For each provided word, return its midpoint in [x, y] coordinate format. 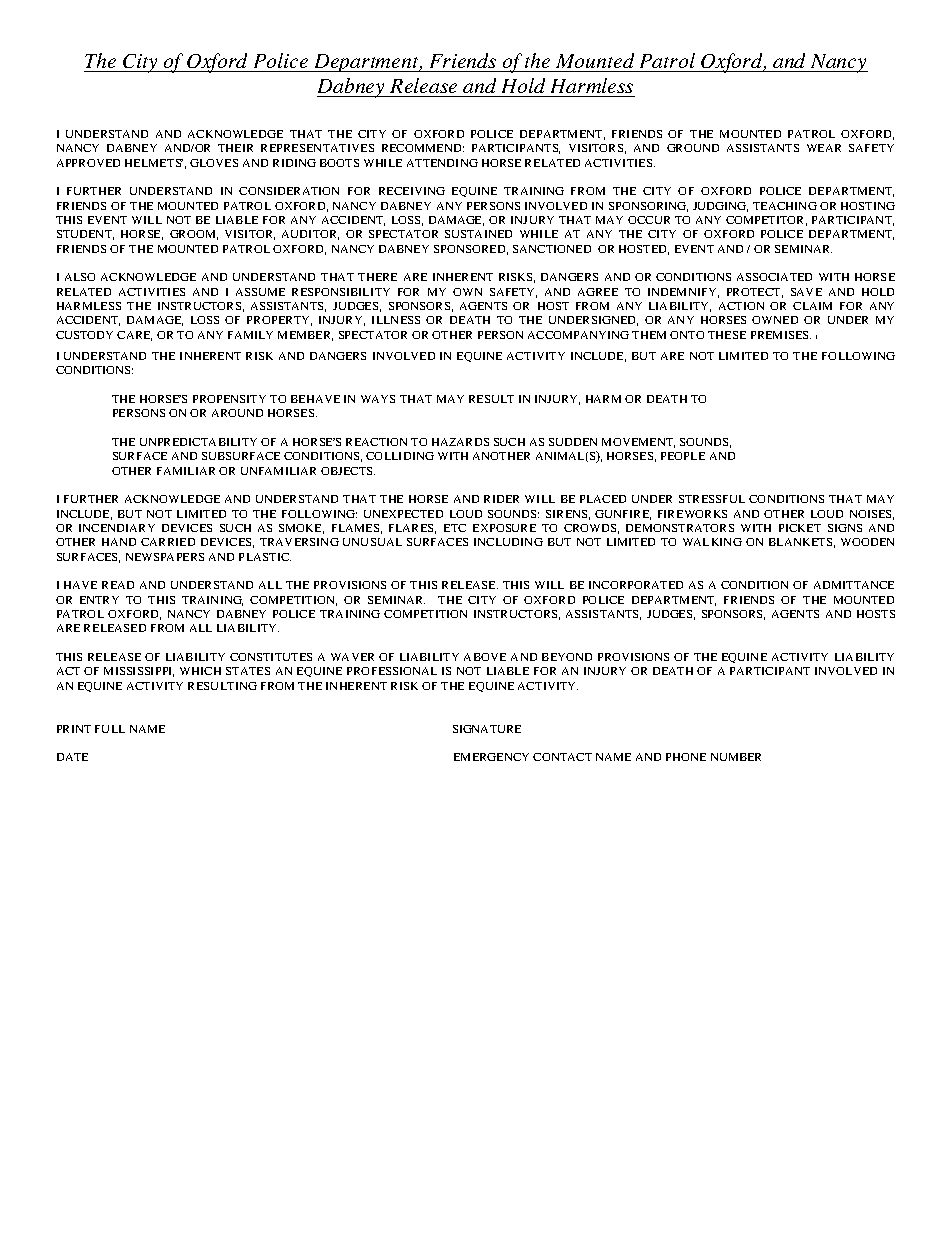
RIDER [501, 499]
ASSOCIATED [774, 277]
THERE [377, 277]
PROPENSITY [229, 399]
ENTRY [99, 600]
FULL [110, 729]
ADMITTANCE [854, 585]
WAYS [378, 399]
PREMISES [781, 335]
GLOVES [214, 163]
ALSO [80, 277]
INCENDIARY [117, 528]
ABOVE [485, 657]
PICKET [800, 528]
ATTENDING [442, 163]
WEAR [824, 148]
